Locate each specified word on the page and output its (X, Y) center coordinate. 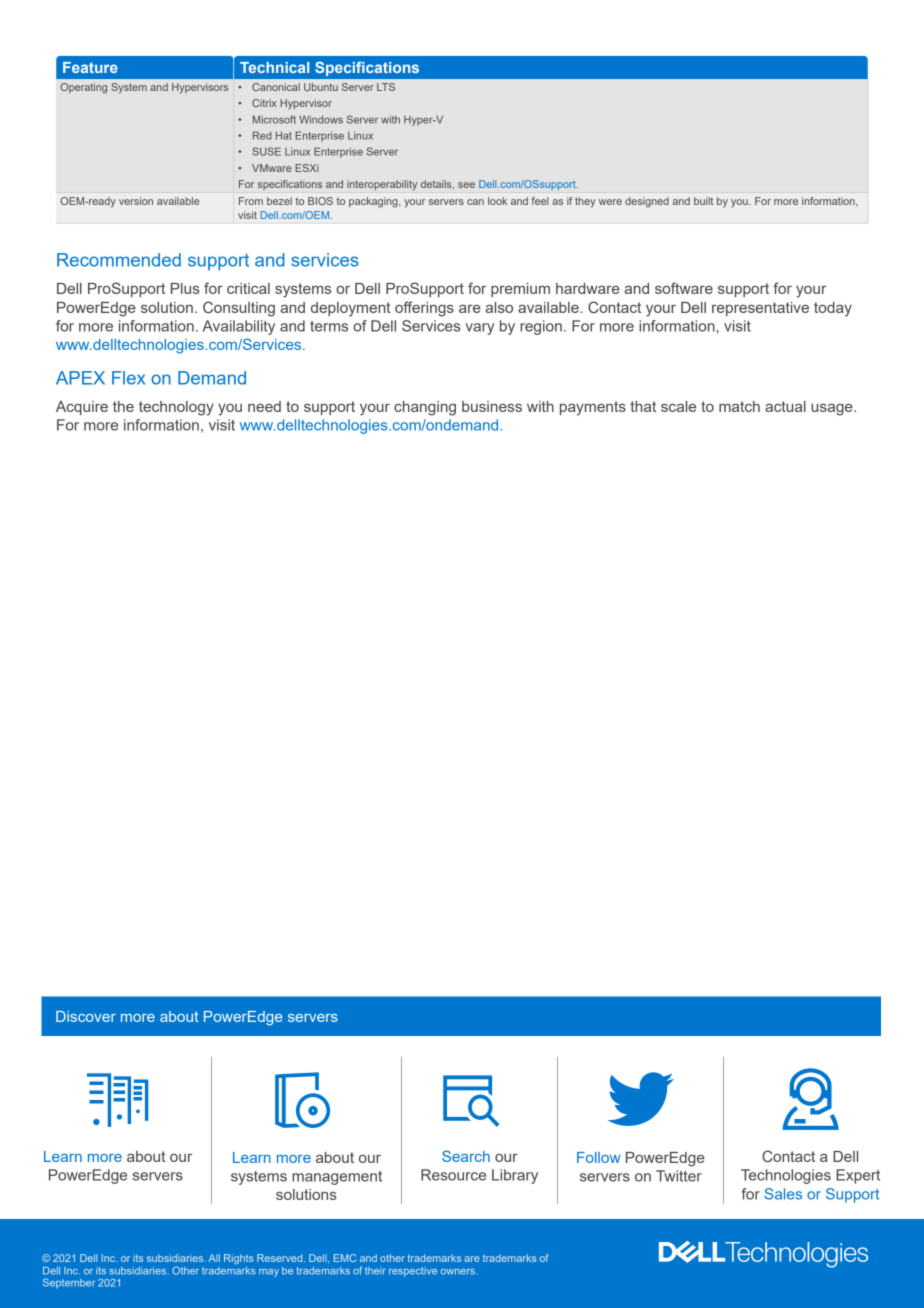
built (703, 201)
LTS (386, 87)
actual (785, 406)
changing (425, 408)
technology (176, 408)
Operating (83, 88)
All (214, 1258)
